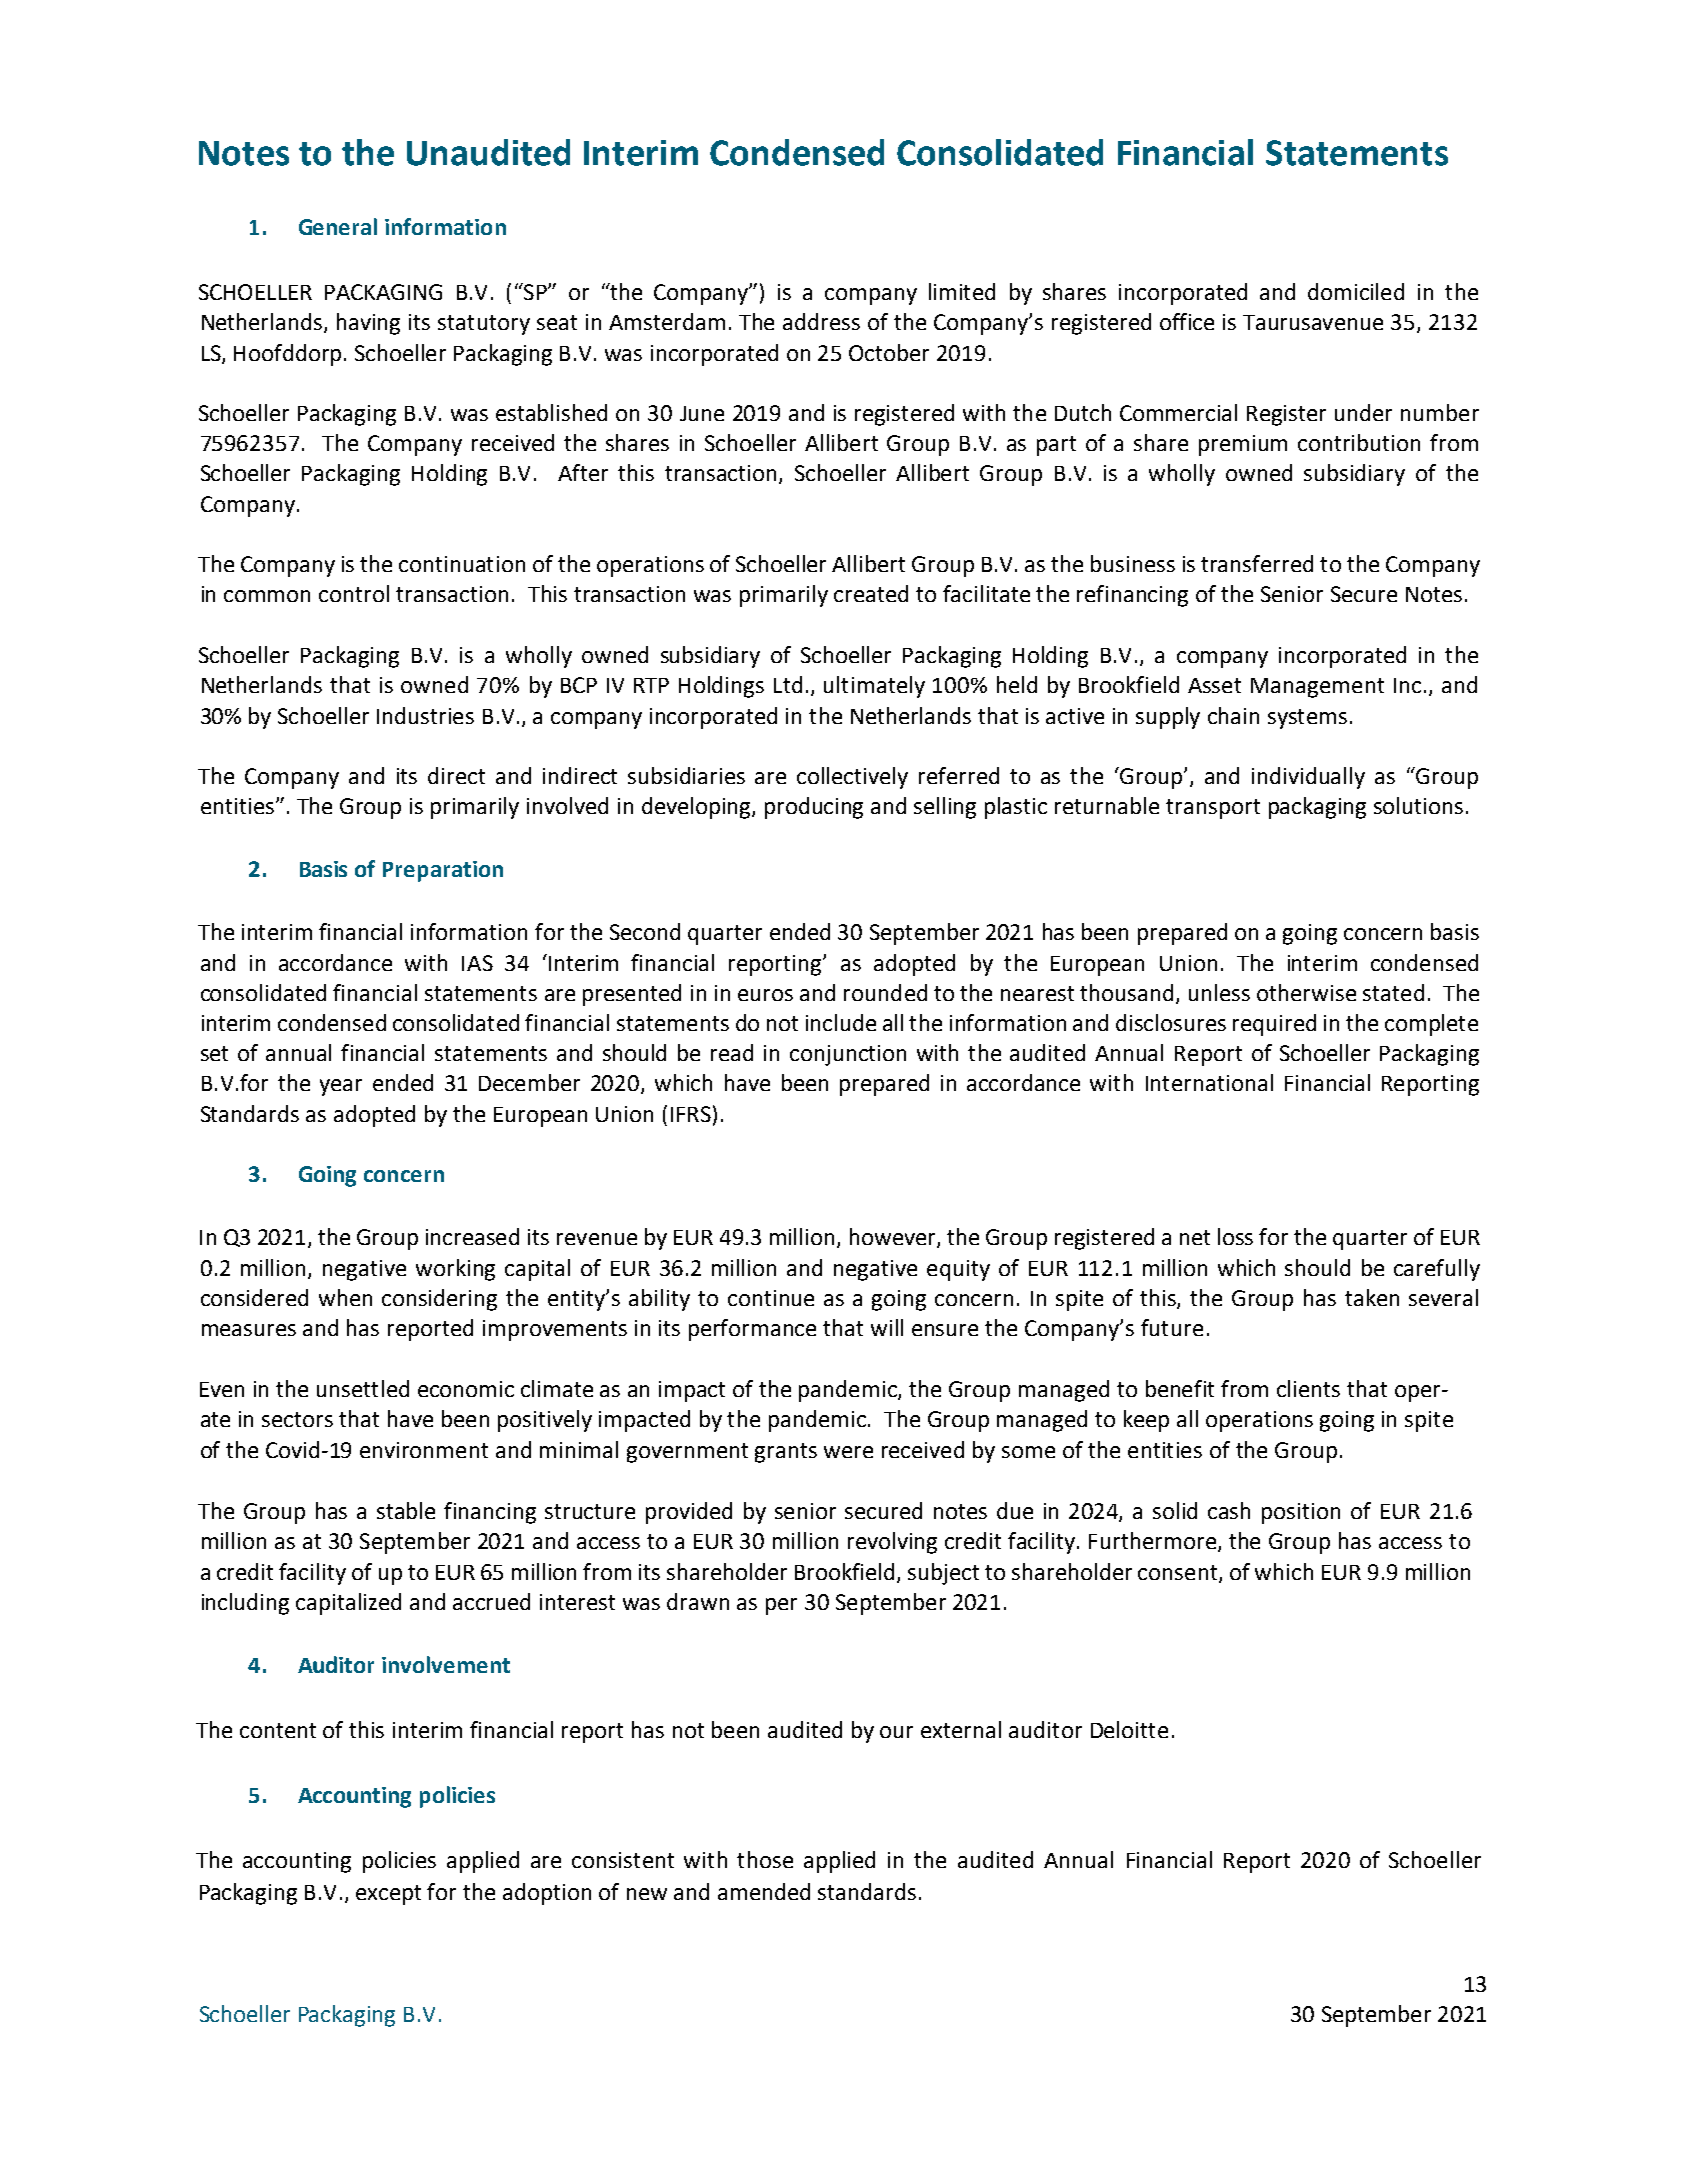 This page has width=1686, height=2181. Describe the element at coordinates (1308, 778) in the page. I see `individually` at that location.
